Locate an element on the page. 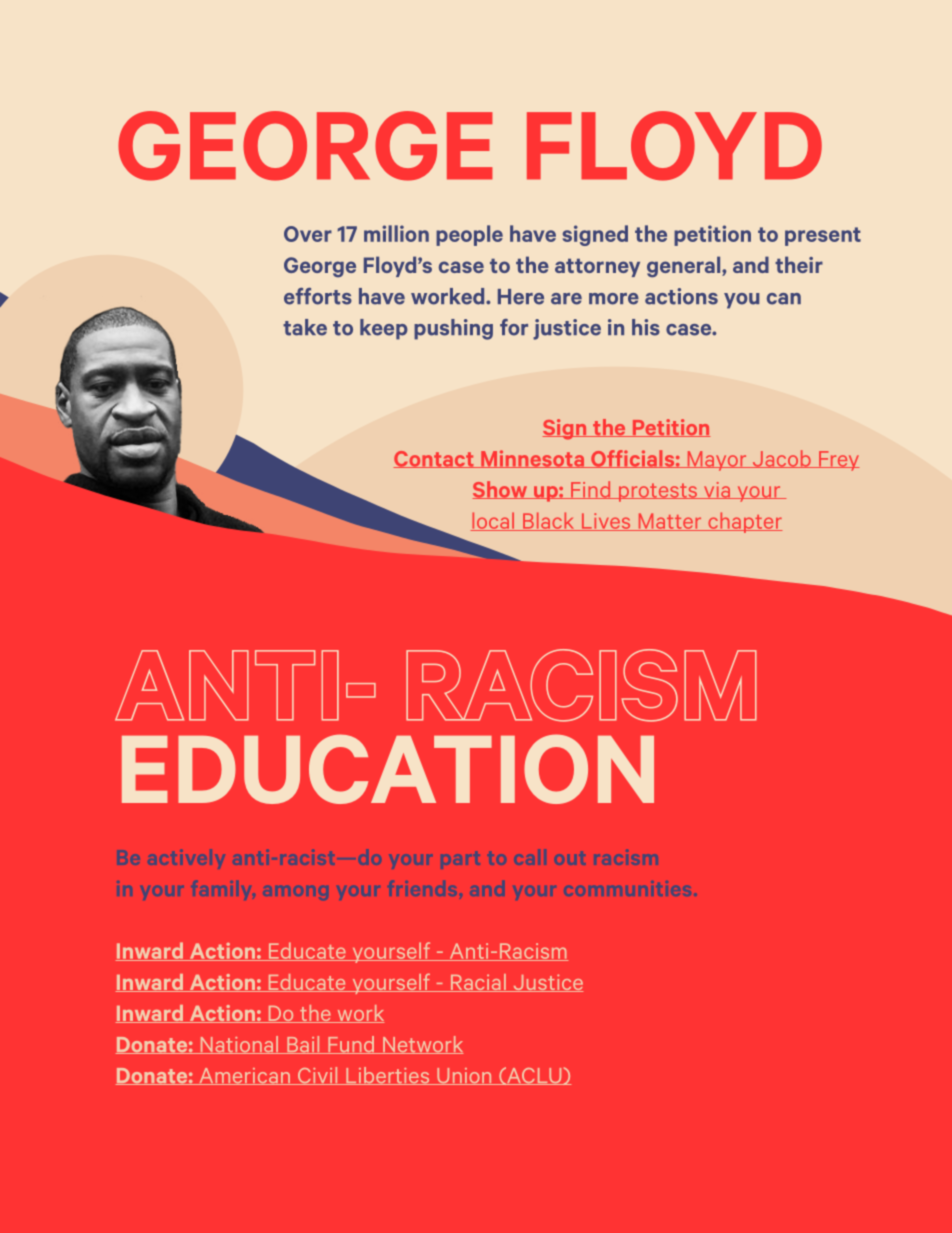  take is located at coordinates (305, 327).
